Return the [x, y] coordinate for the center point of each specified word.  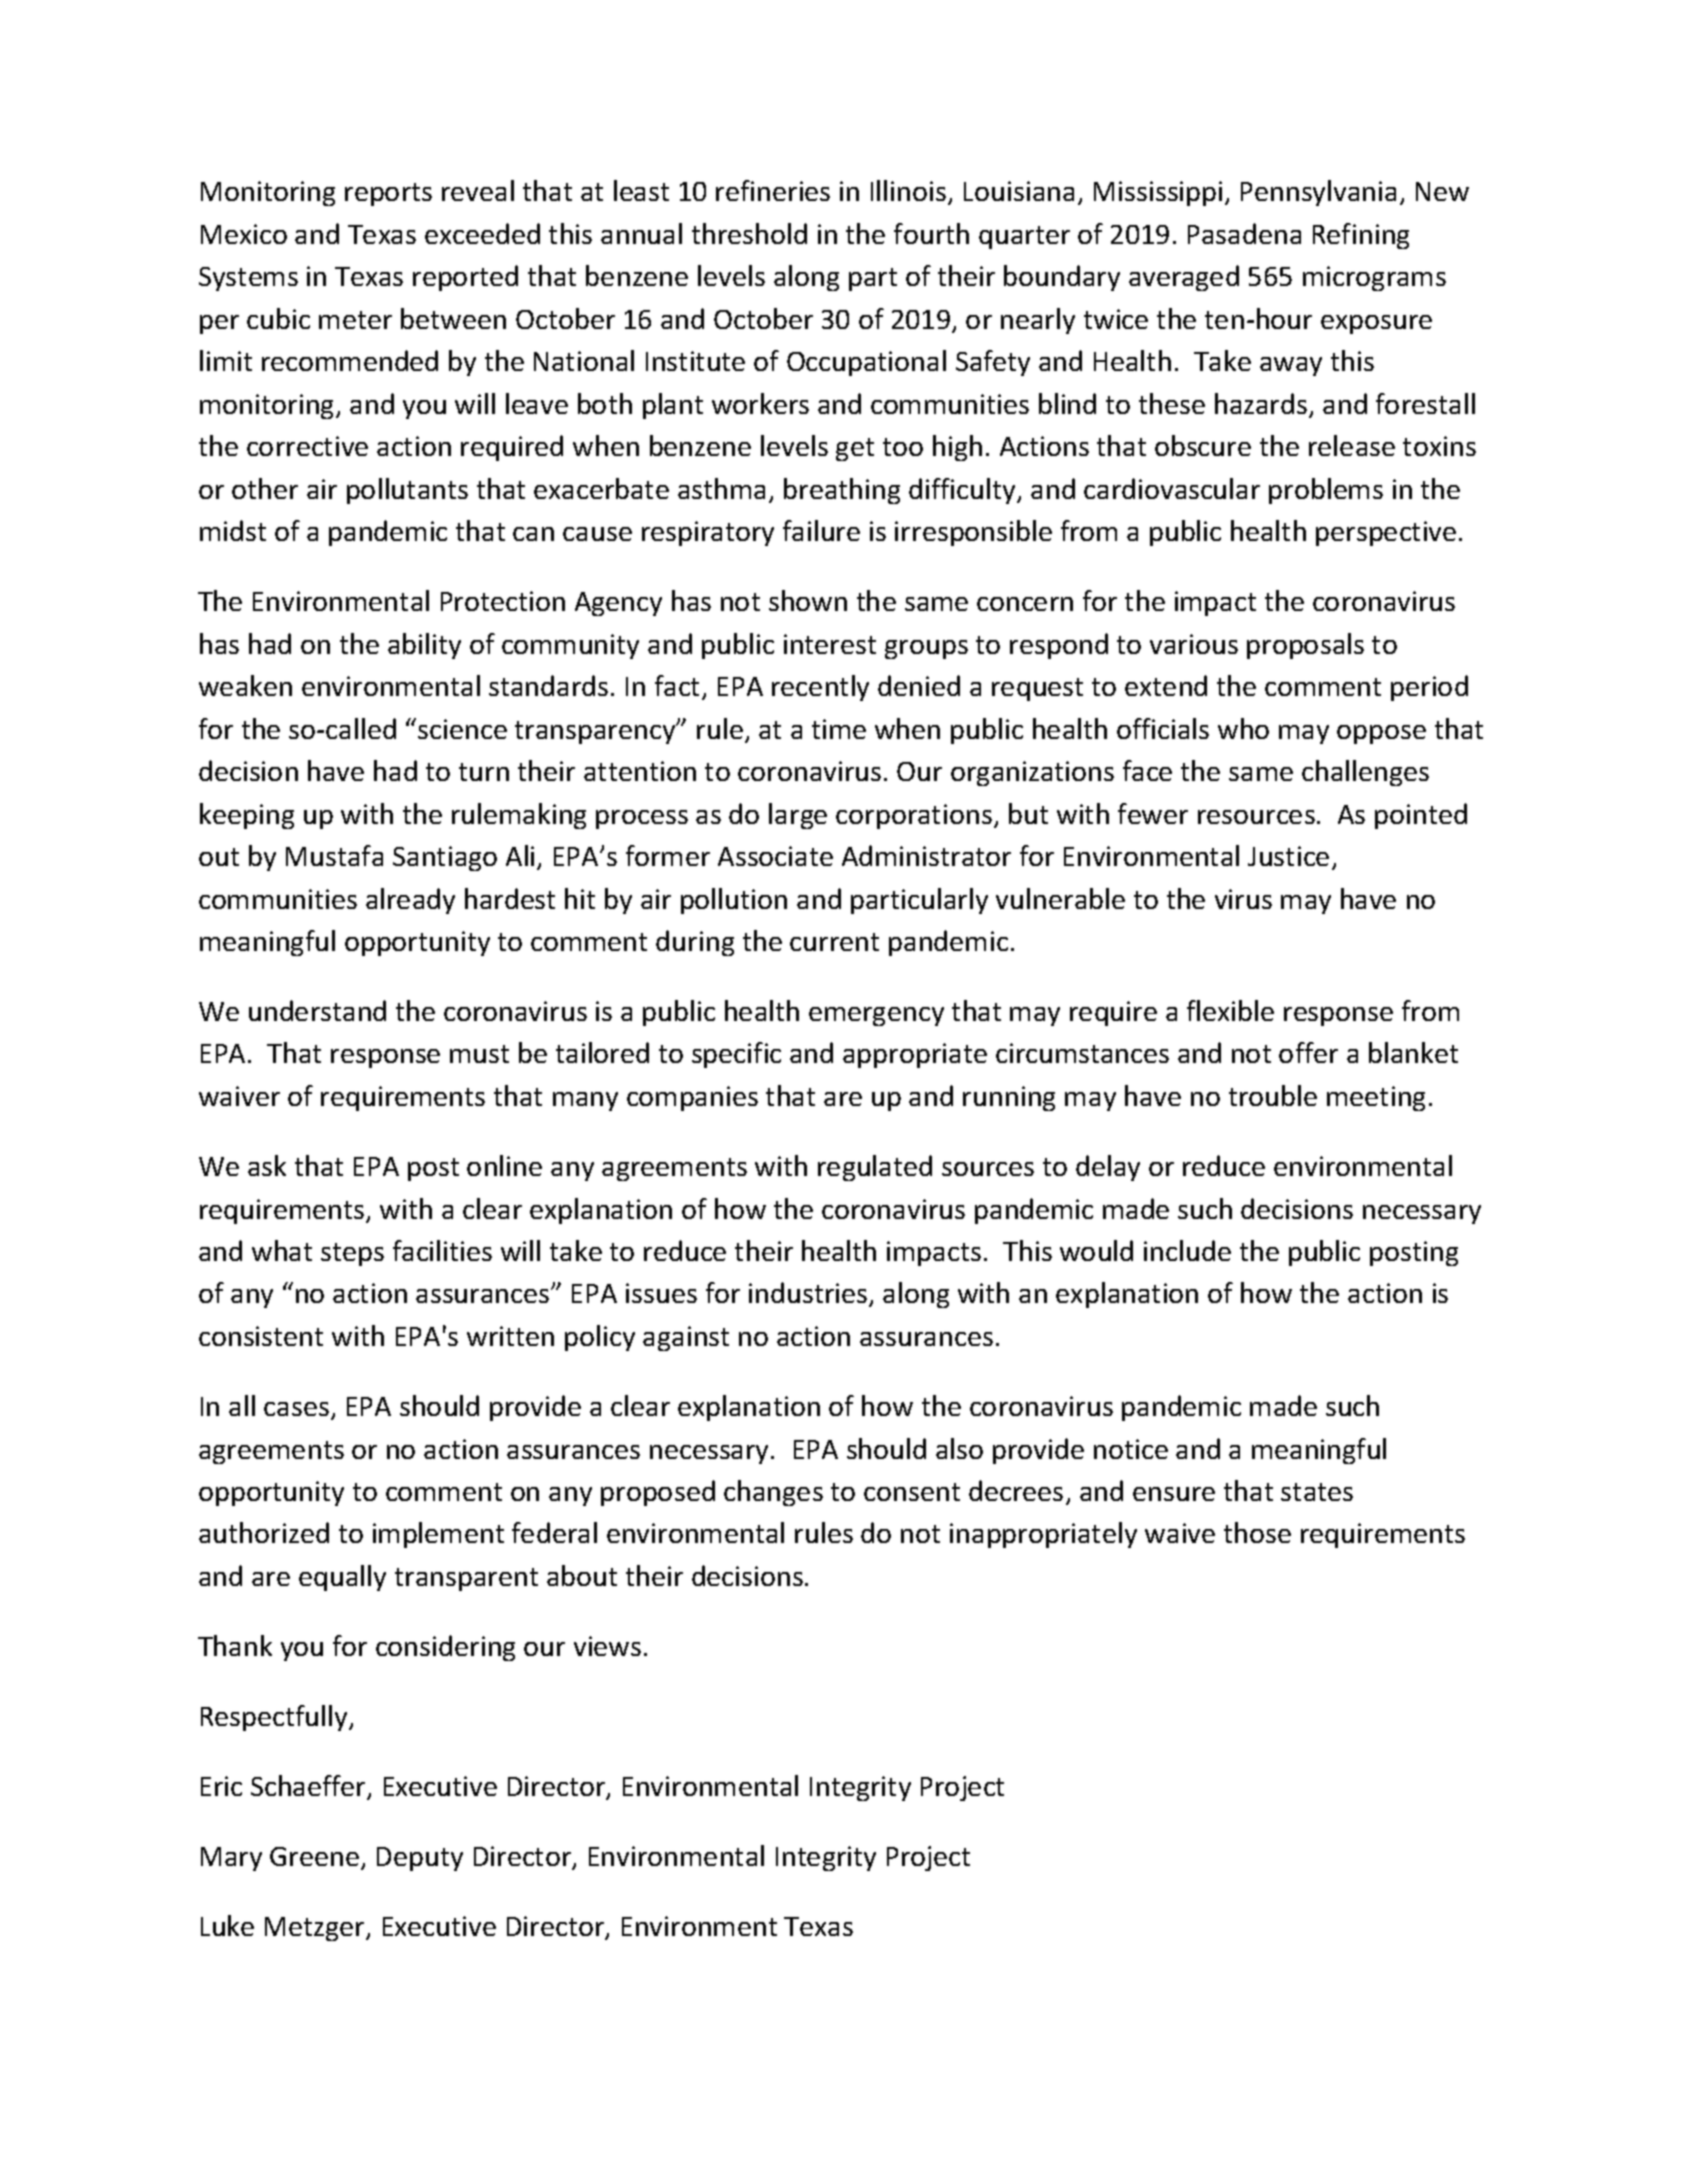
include [1187, 1250]
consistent [261, 1336]
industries [809, 1294]
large [798, 816]
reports [388, 194]
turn [484, 772]
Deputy [420, 1859]
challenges [1365, 773]
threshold [749, 233]
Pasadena [1244, 233]
